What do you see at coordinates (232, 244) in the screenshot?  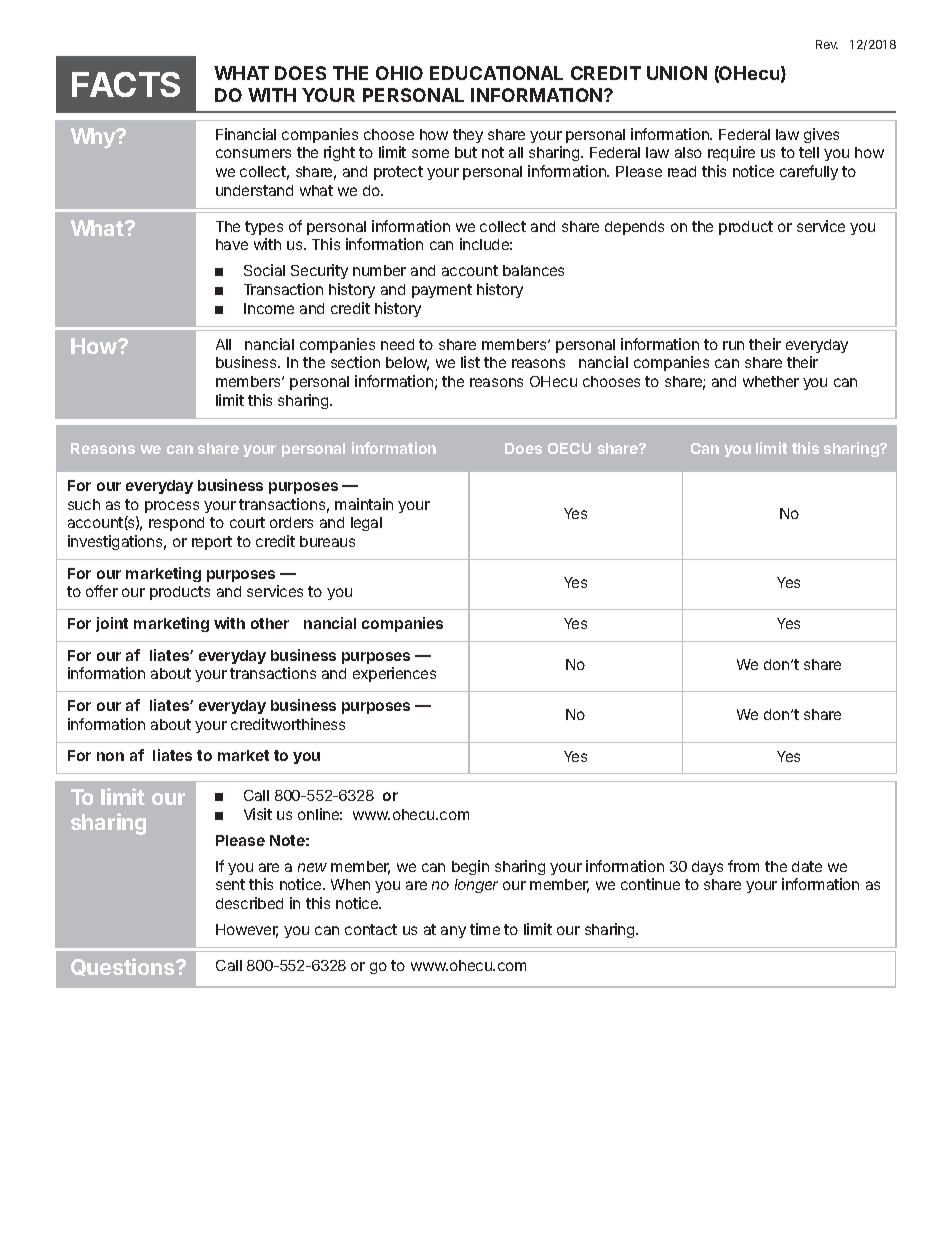 I see `have` at bounding box center [232, 244].
